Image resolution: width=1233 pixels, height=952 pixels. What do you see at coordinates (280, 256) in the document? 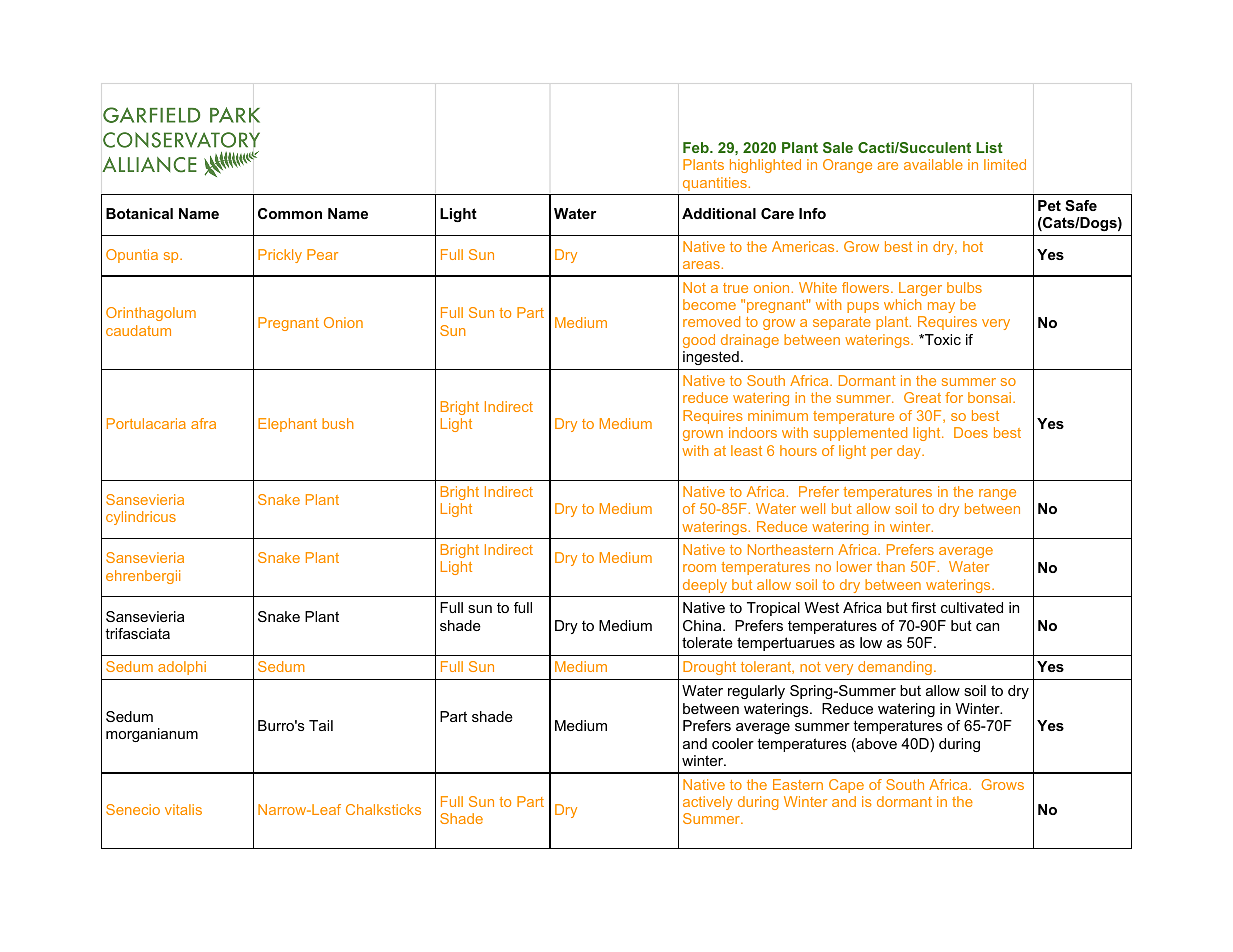
I see `Prickly` at bounding box center [280, 256].
